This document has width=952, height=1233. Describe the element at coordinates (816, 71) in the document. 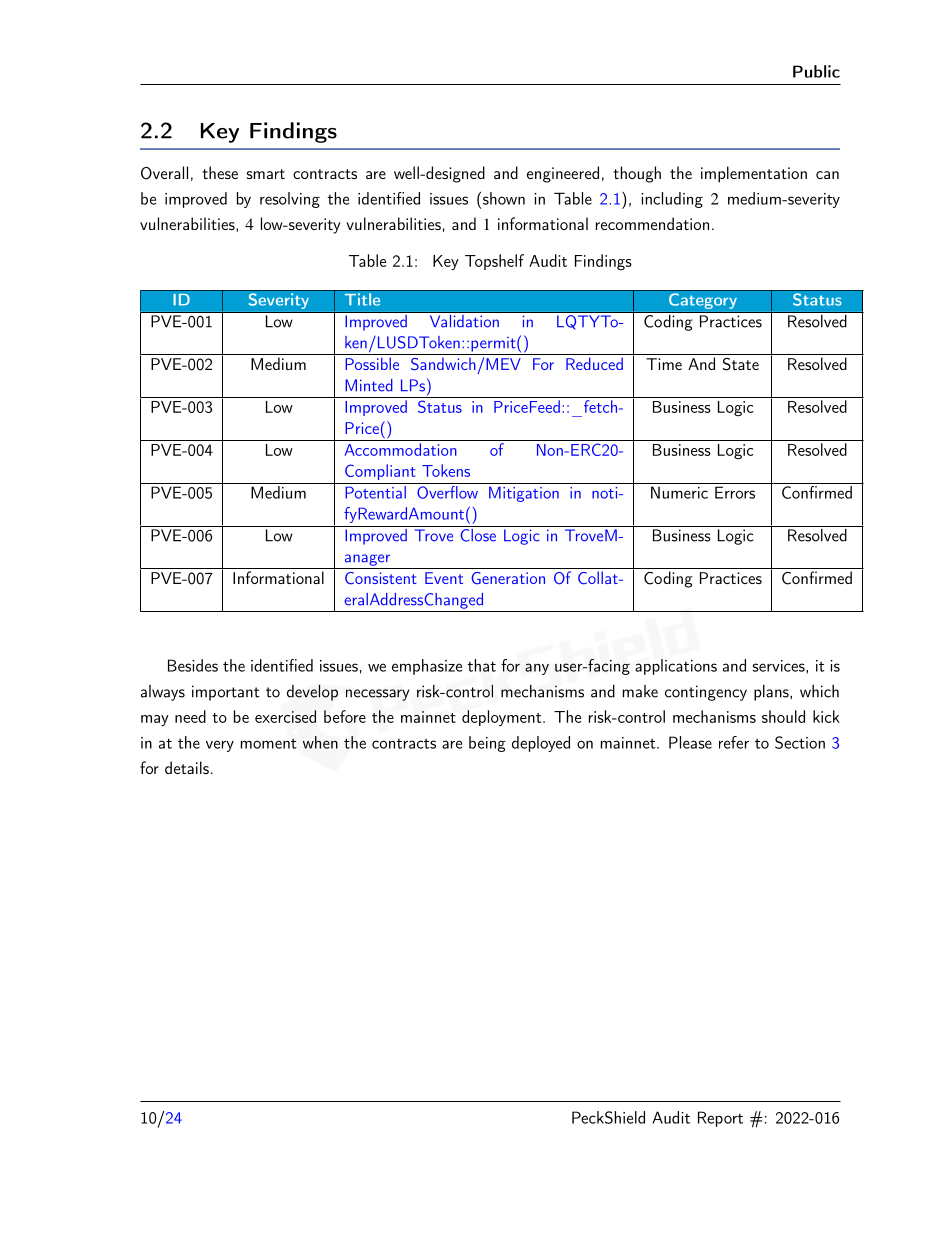

I see `Public` at that location.
